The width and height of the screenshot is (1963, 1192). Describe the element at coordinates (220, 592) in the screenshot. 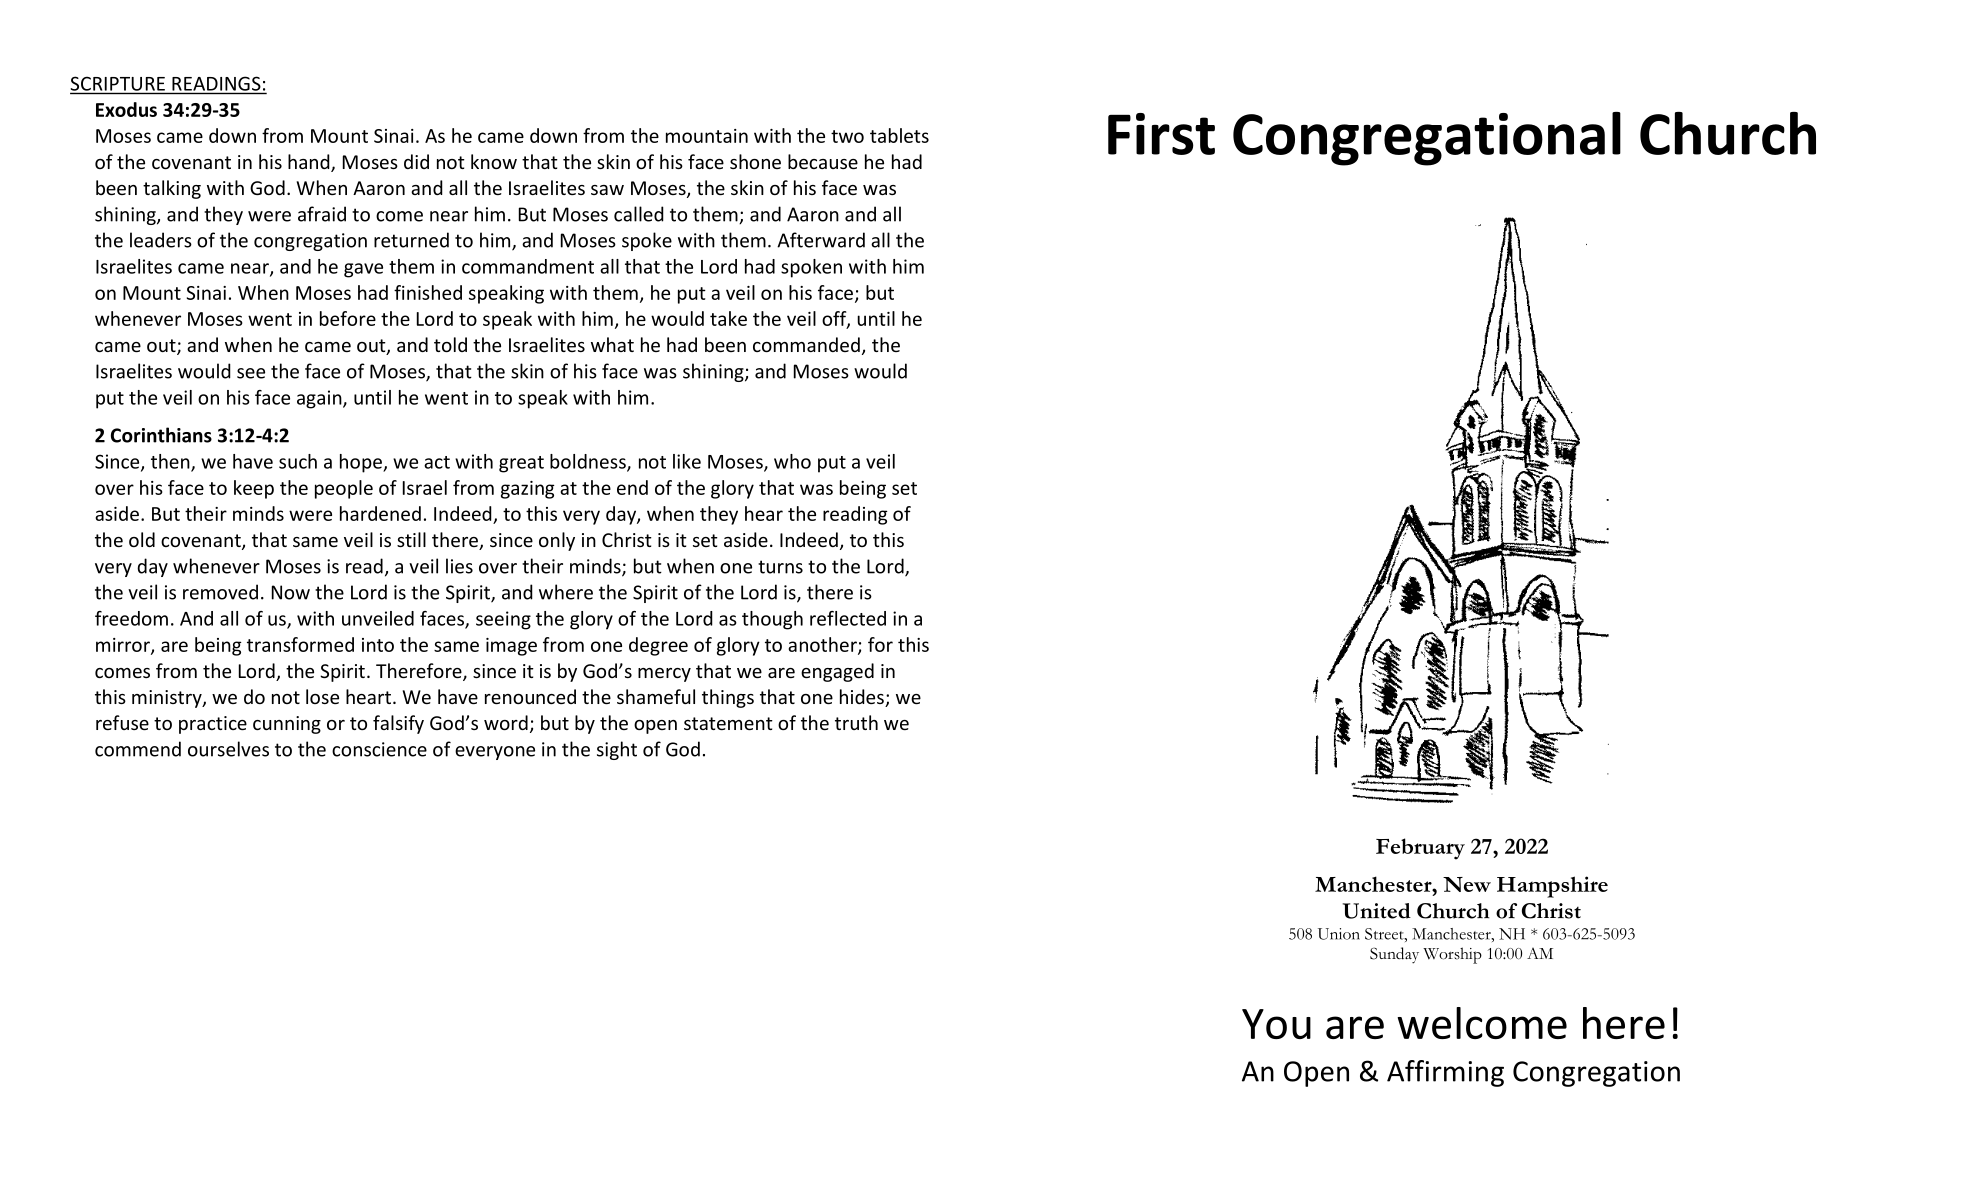

I see `removed` at that location.
